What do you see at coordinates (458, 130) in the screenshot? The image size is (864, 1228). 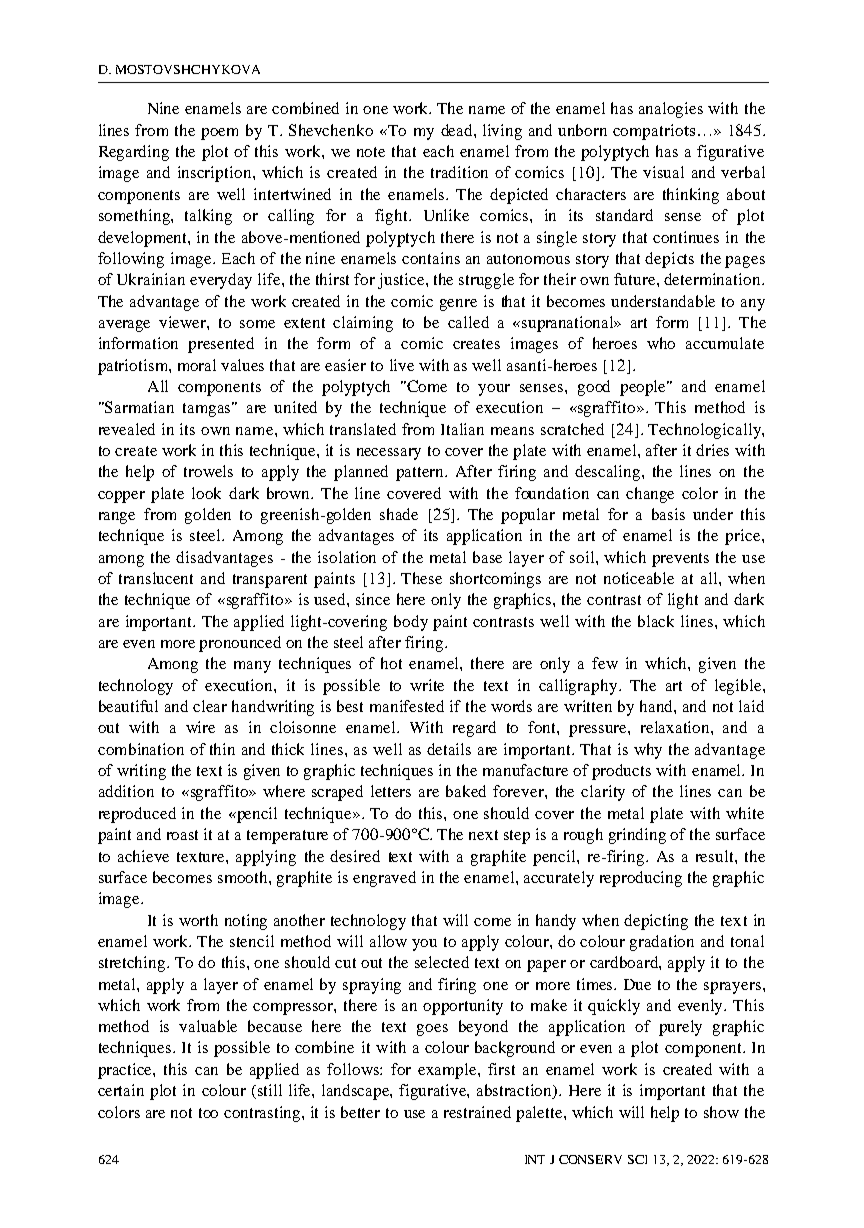 I see `dead` at bounding box center [458, 130].
